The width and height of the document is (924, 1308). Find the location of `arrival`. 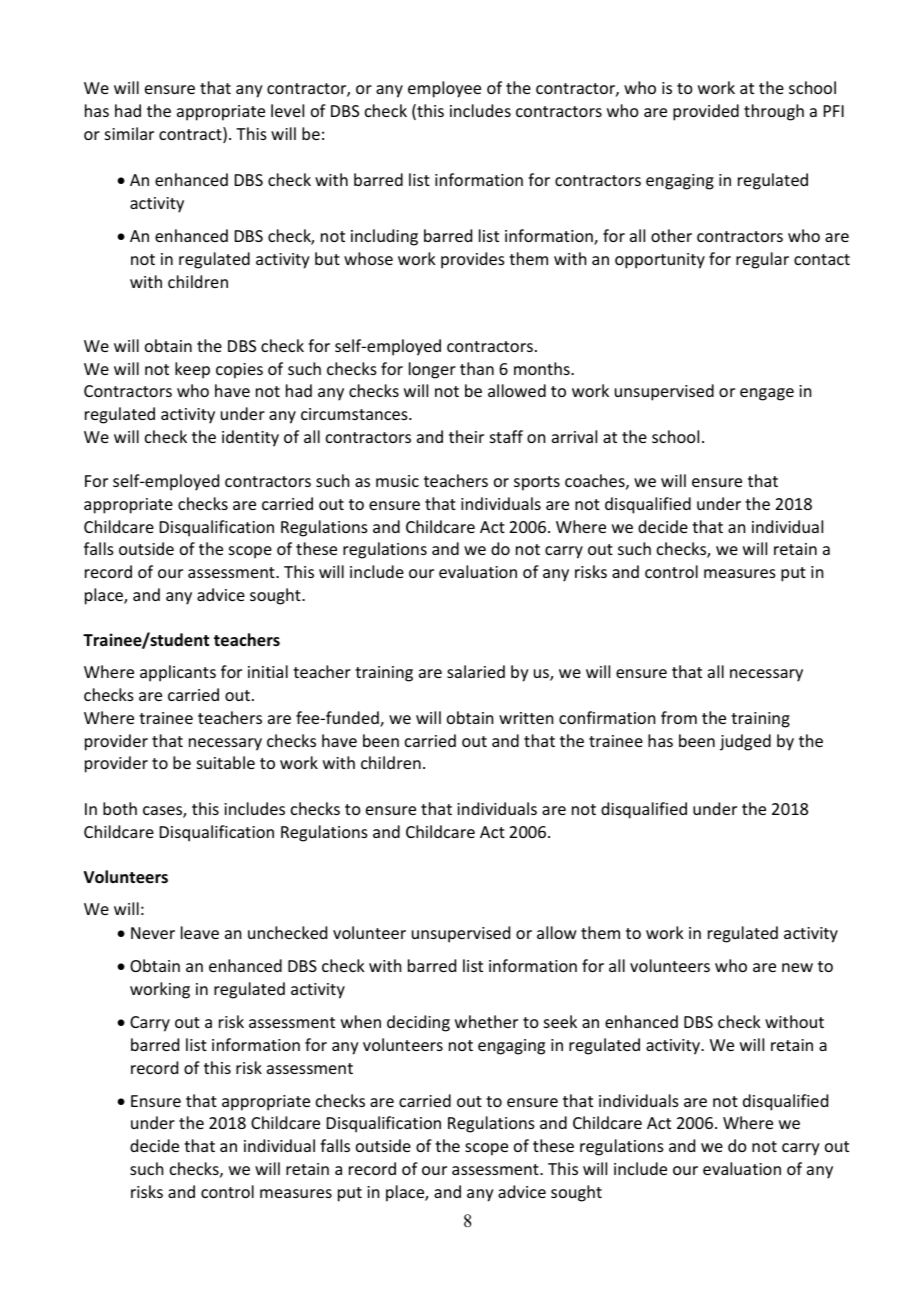

arrival is located at coordinates (574, 436).
